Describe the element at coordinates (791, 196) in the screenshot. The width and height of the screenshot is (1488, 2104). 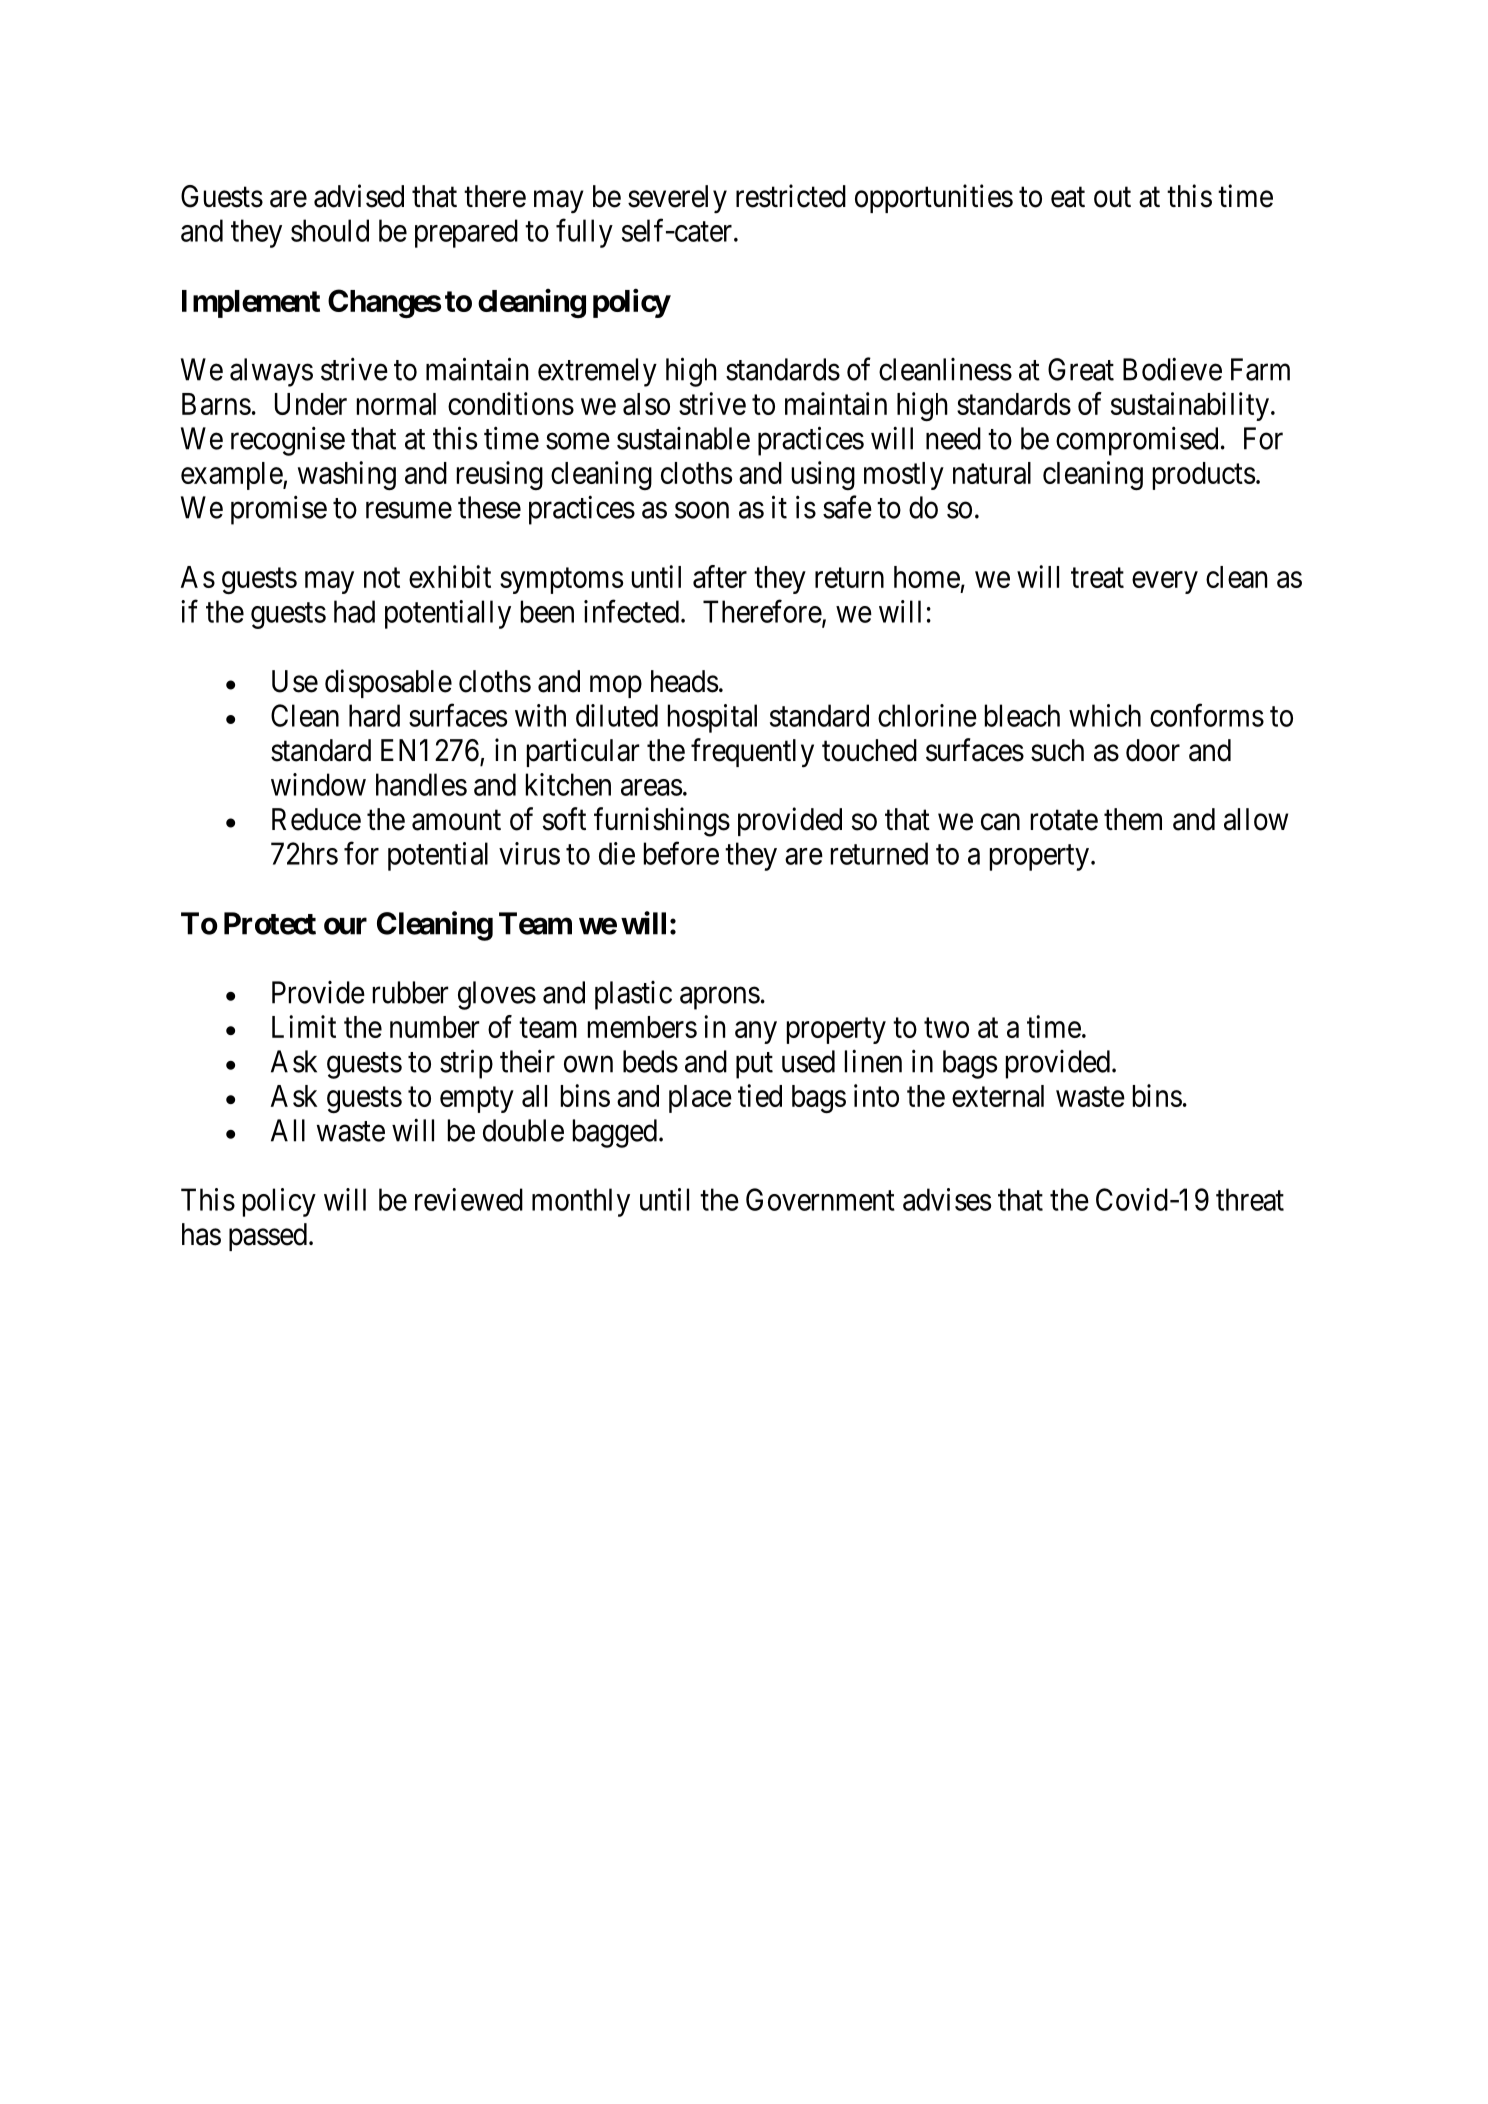
I see `restricted` at that location.
